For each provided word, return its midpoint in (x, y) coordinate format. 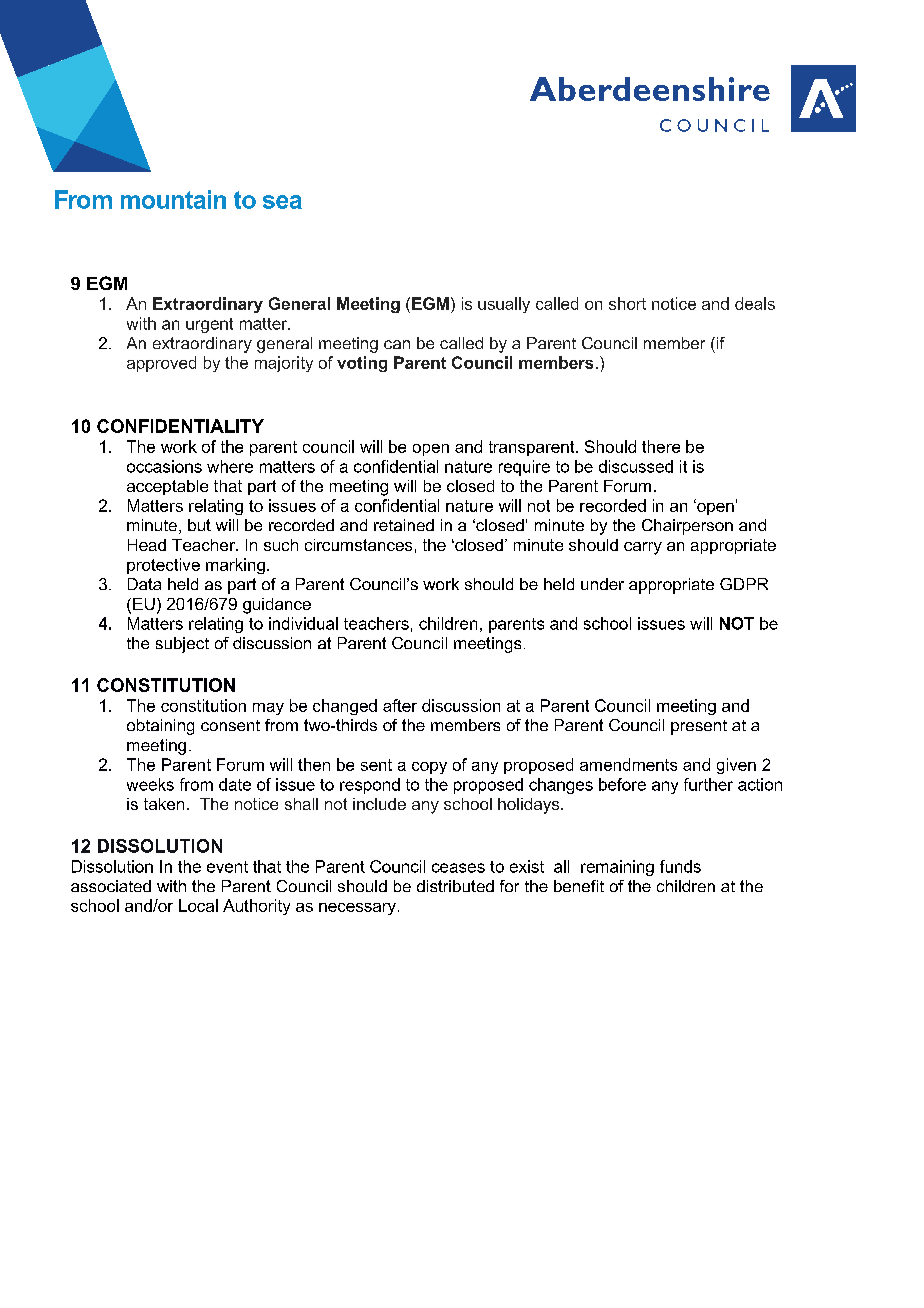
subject (182, 645)
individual (303, 623)
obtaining (160, 727)
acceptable (167, 487)
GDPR (744, 584)
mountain (173, 199)
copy (429, 768)
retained (404, 525)
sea (282, 202)
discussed (636, 466)
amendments (628, 764)
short (627, 303)
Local (198, 905)
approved (161, 364)
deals (755, 303)
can (397, 344)
